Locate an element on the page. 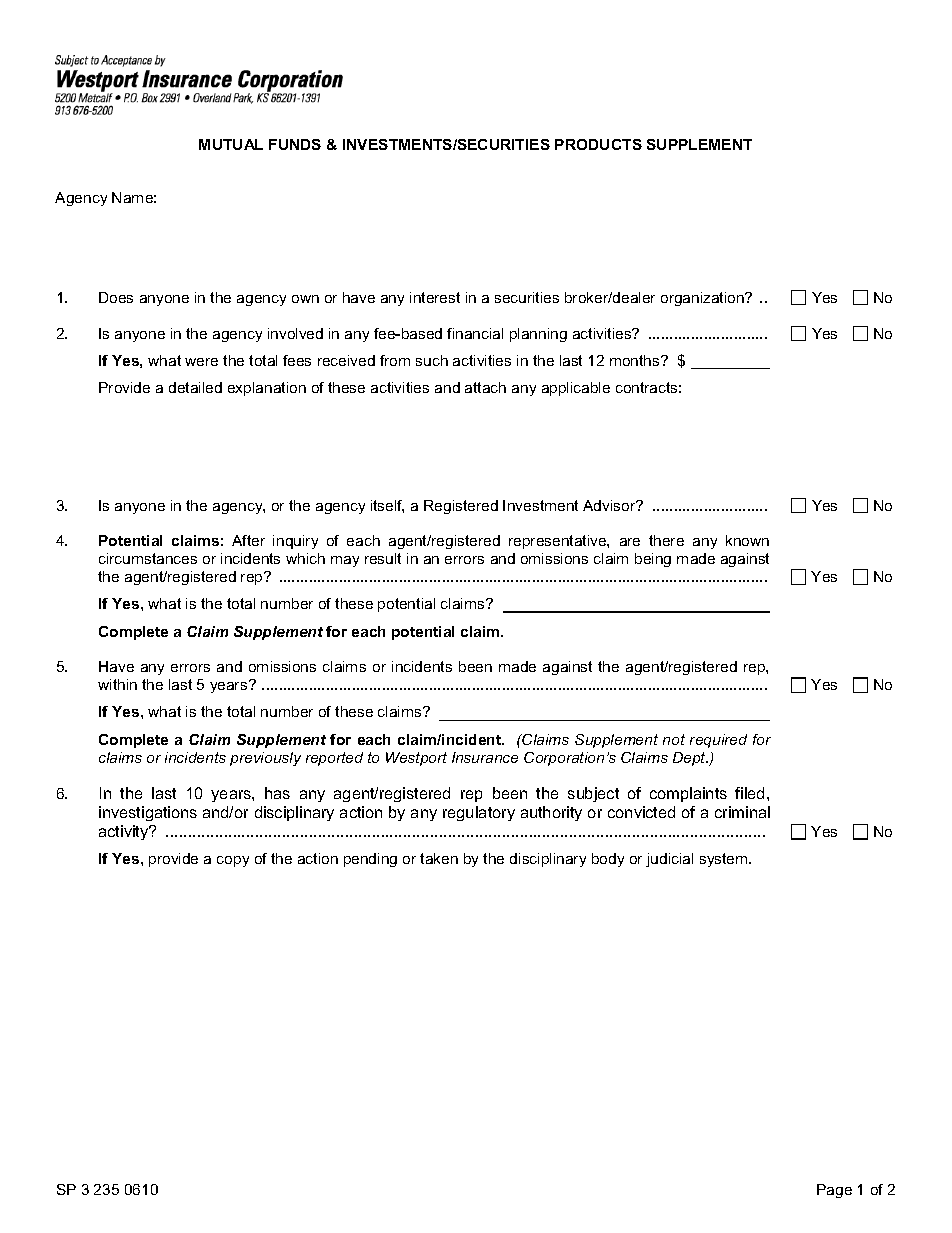  regulatory is located at coordinates (479, 813).
